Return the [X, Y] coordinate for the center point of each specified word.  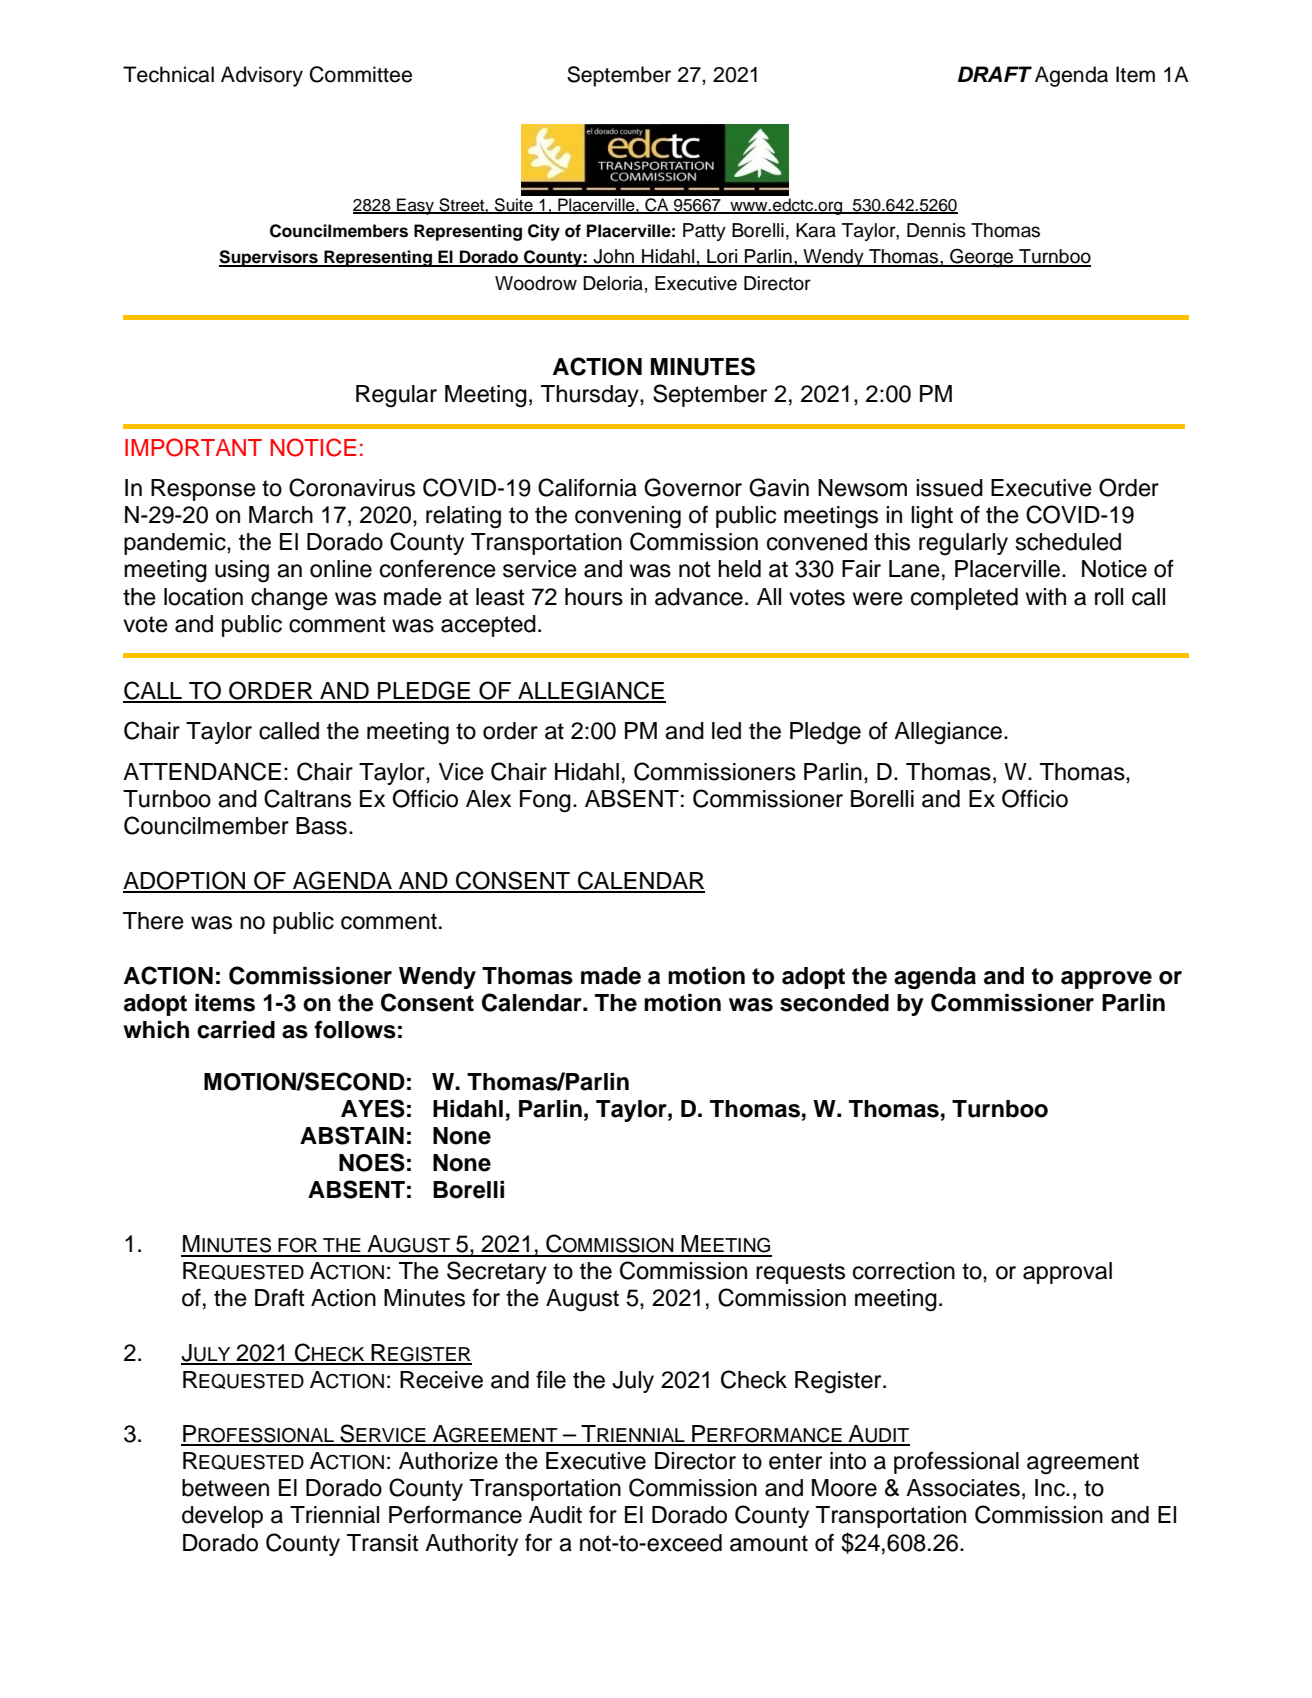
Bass [321, 826]
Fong [545, 801]
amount [769, 1543]
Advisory [262, 76]
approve [1106, 980]
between [225, 1488]
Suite [514, 206]
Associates [963, 1488]
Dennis [936, 230]
